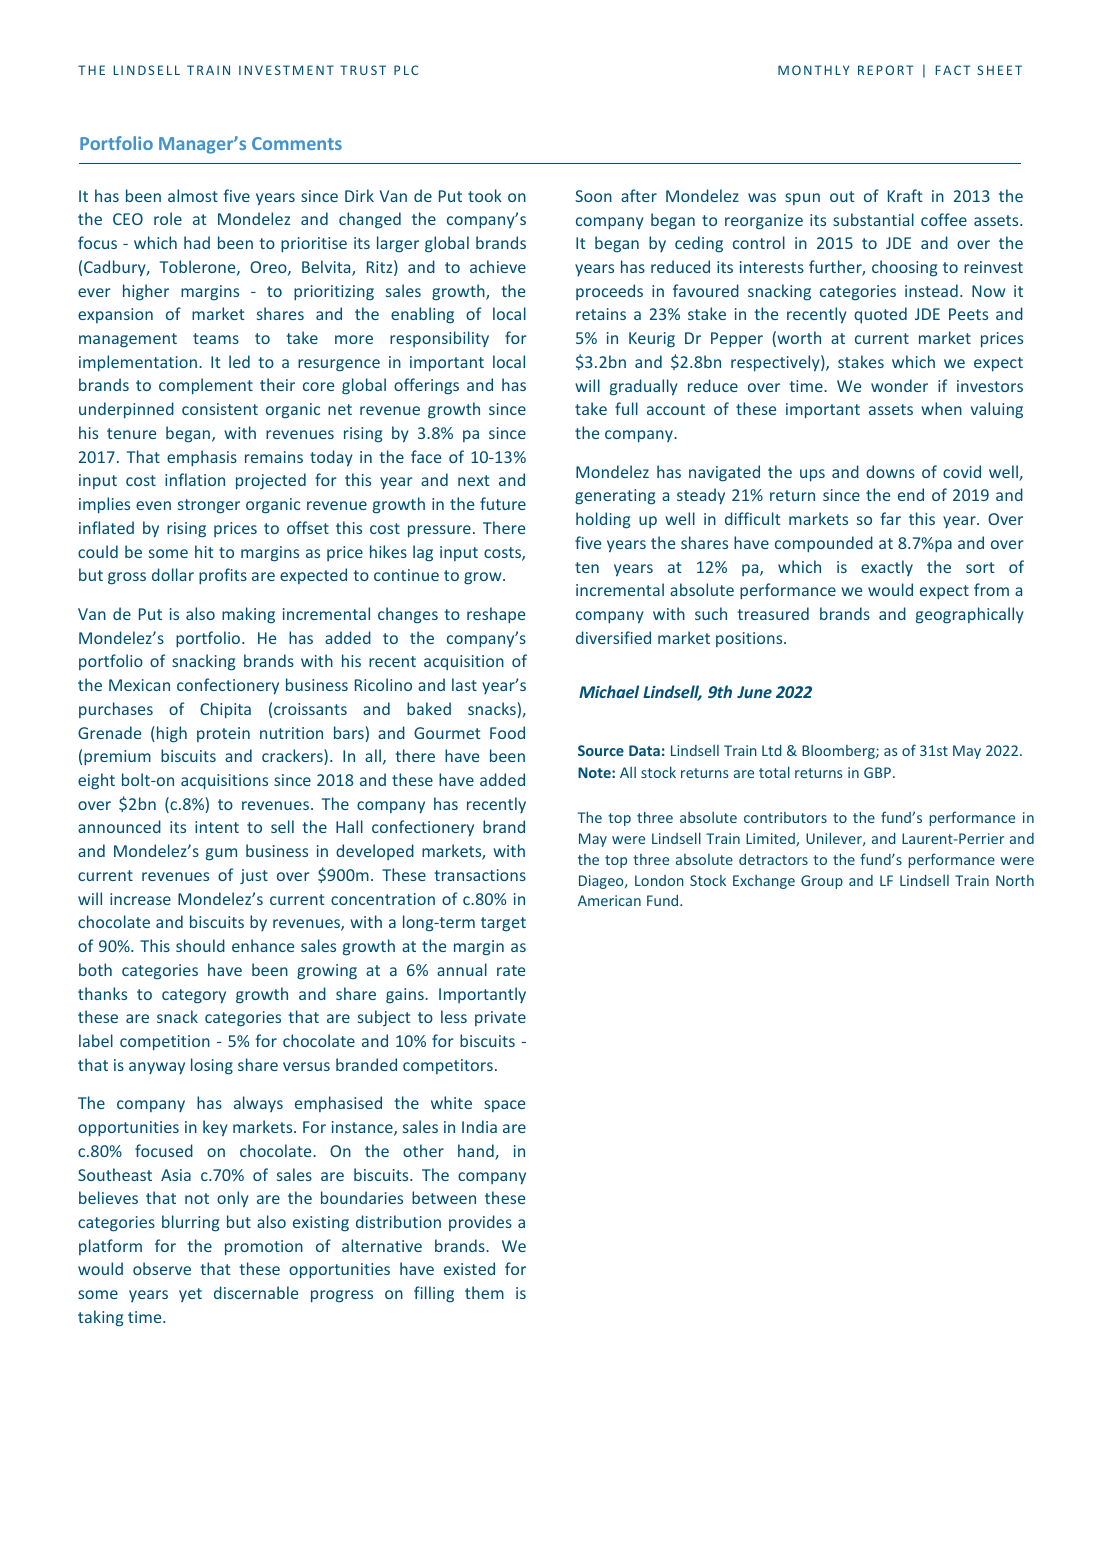 Image resolution: width=1099 pixels, height=1556 pixels. What do you see at coordinates (193, 195) in the screenshot?
I see `almost` at bounding box center [193, 195].
